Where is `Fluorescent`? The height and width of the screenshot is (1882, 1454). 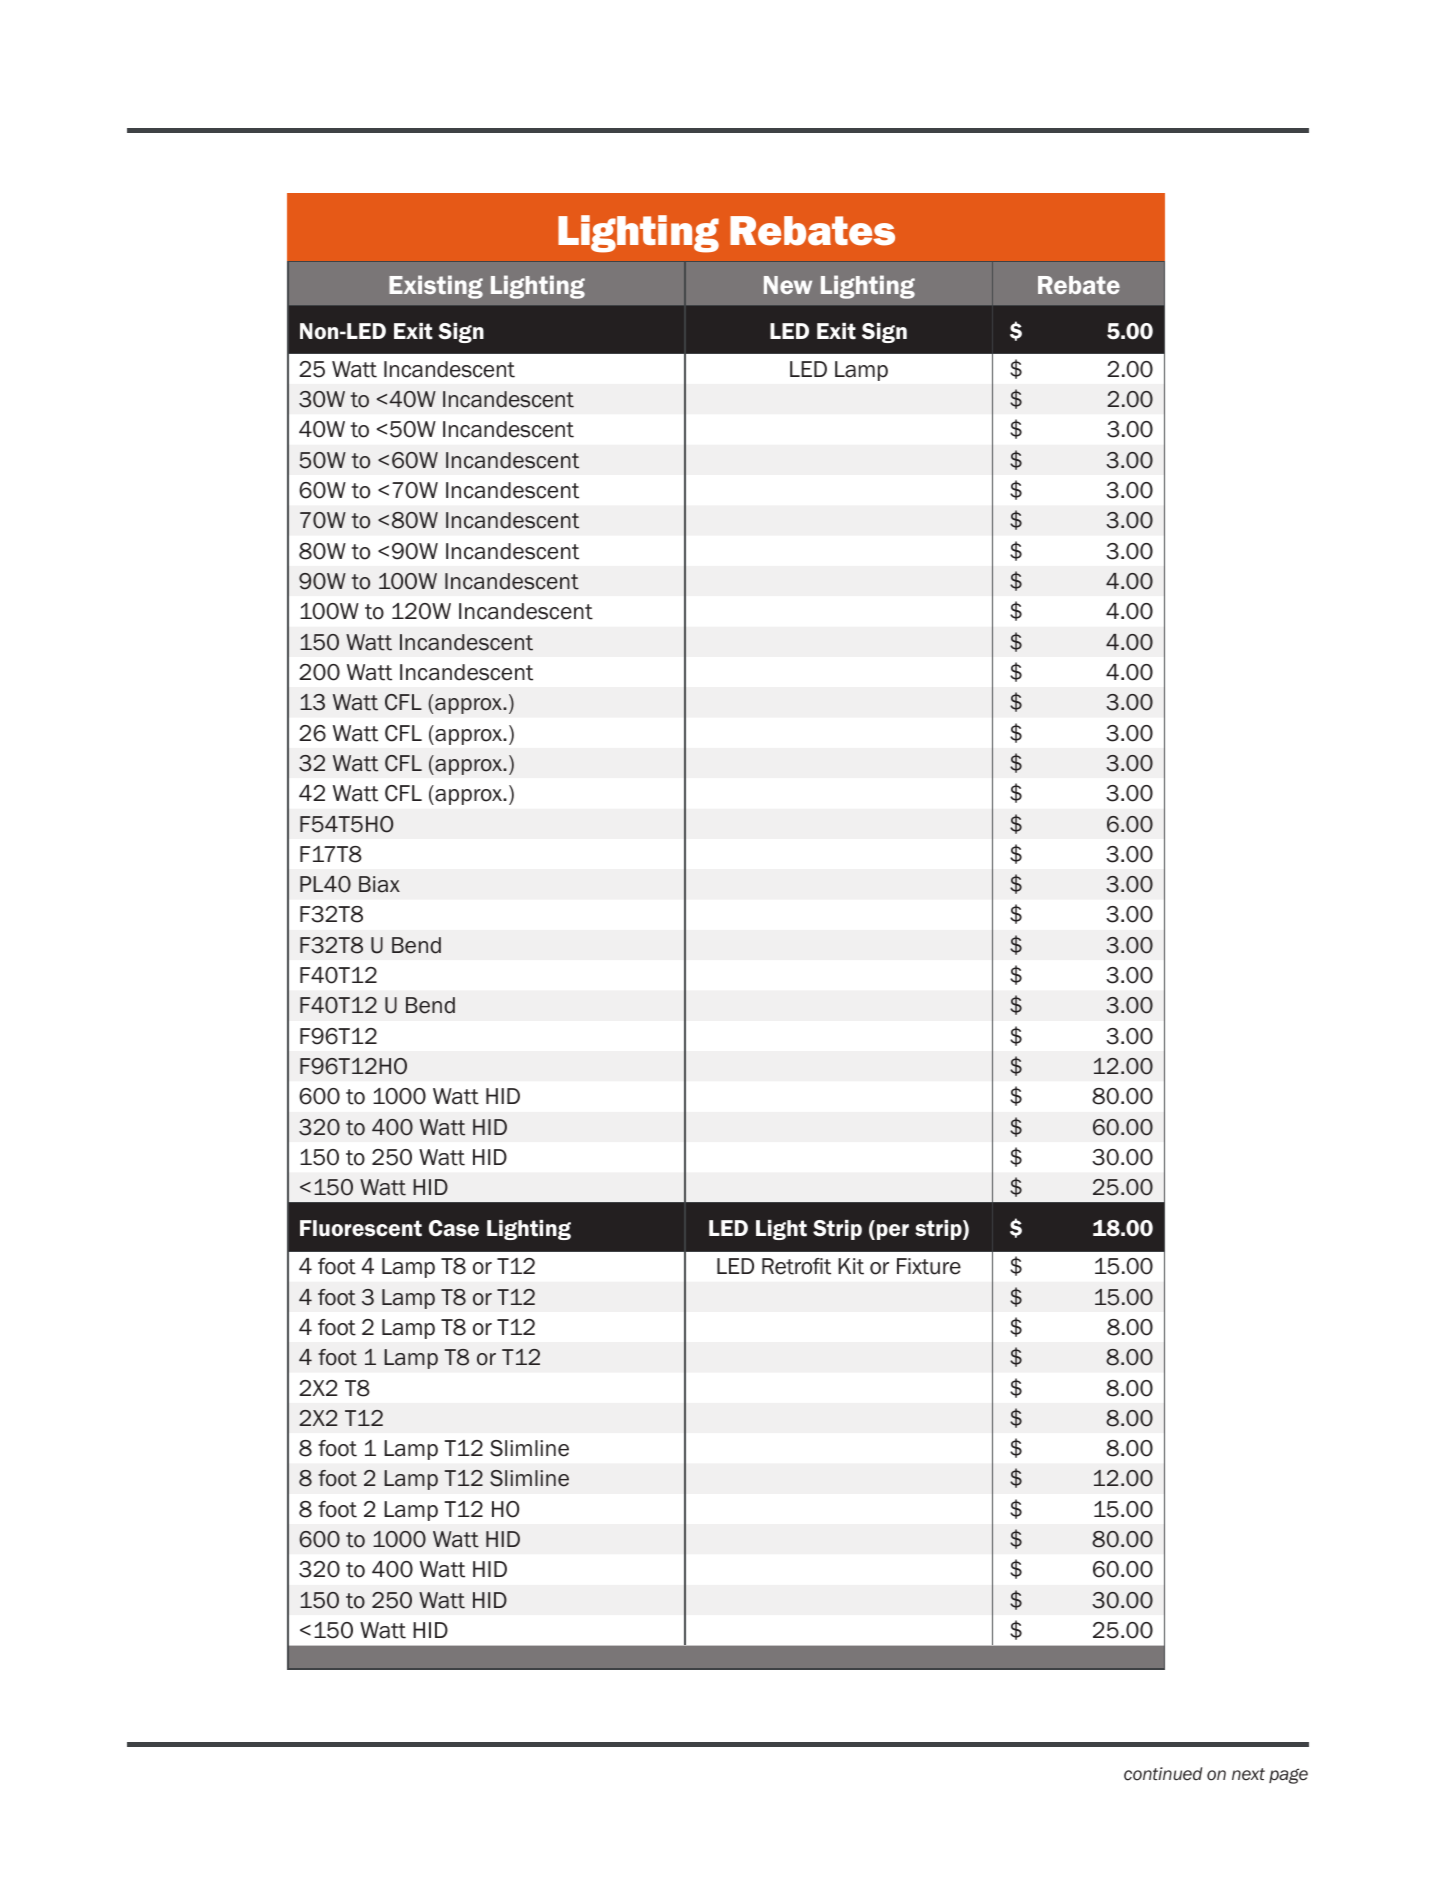 Fluorescent is located at coordinates (361, 1228).
